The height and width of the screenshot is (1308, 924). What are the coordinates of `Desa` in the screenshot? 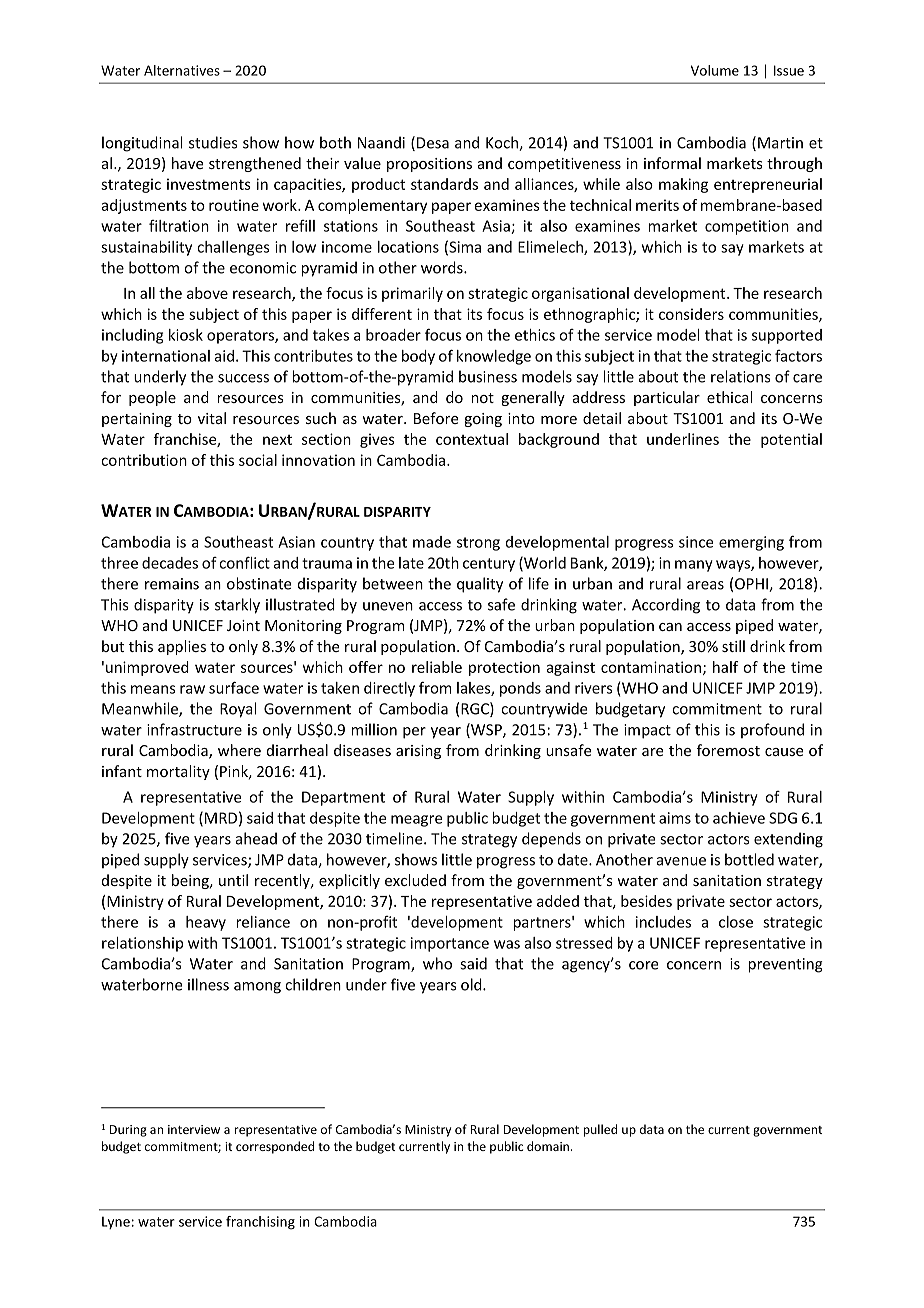 It's located at (433, 143).
